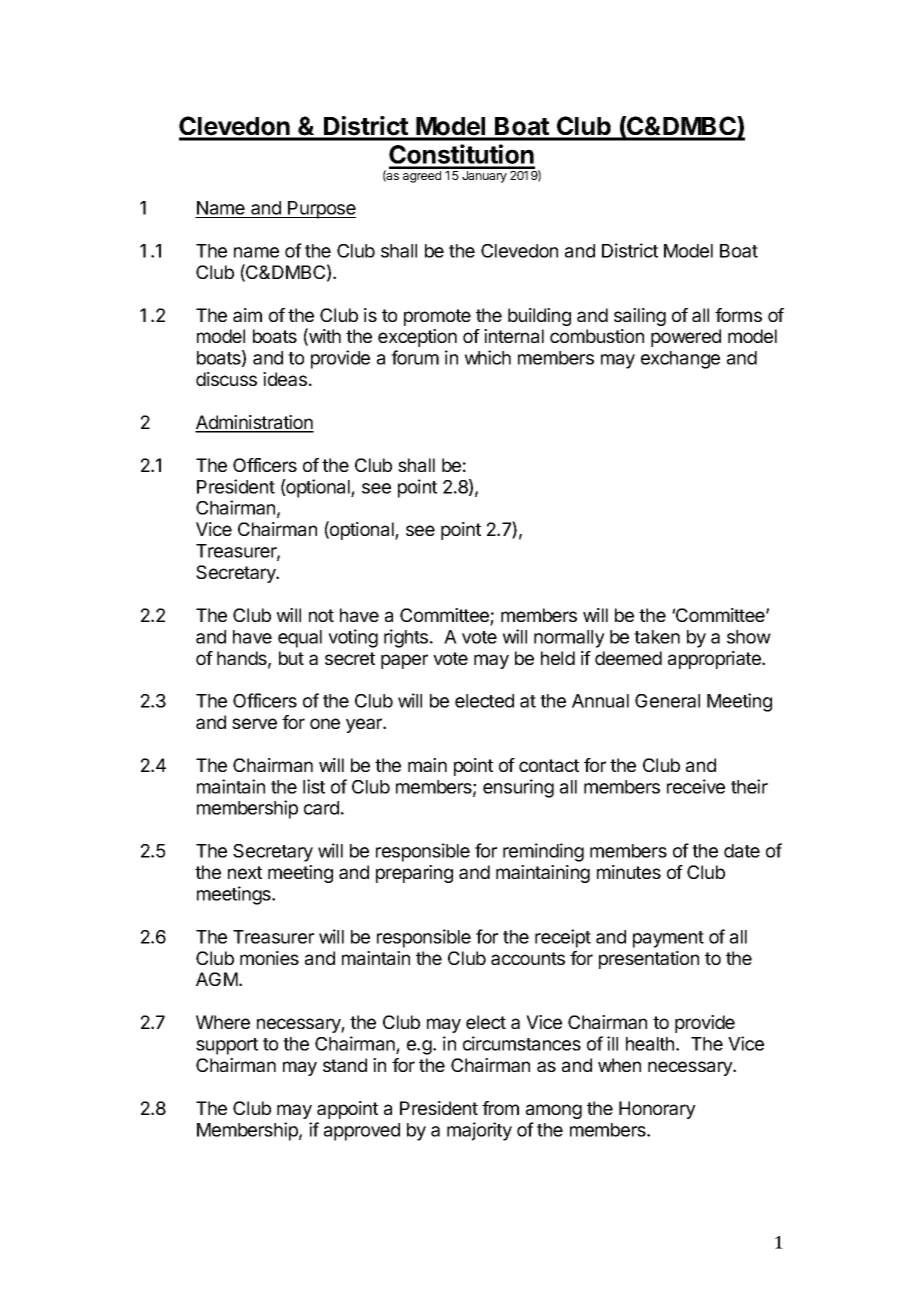 The height and width of the document is (1308, 924). What do you see at coordinates (437, 317) in the document?
I see `promote` at bounding box center [437, 317].
